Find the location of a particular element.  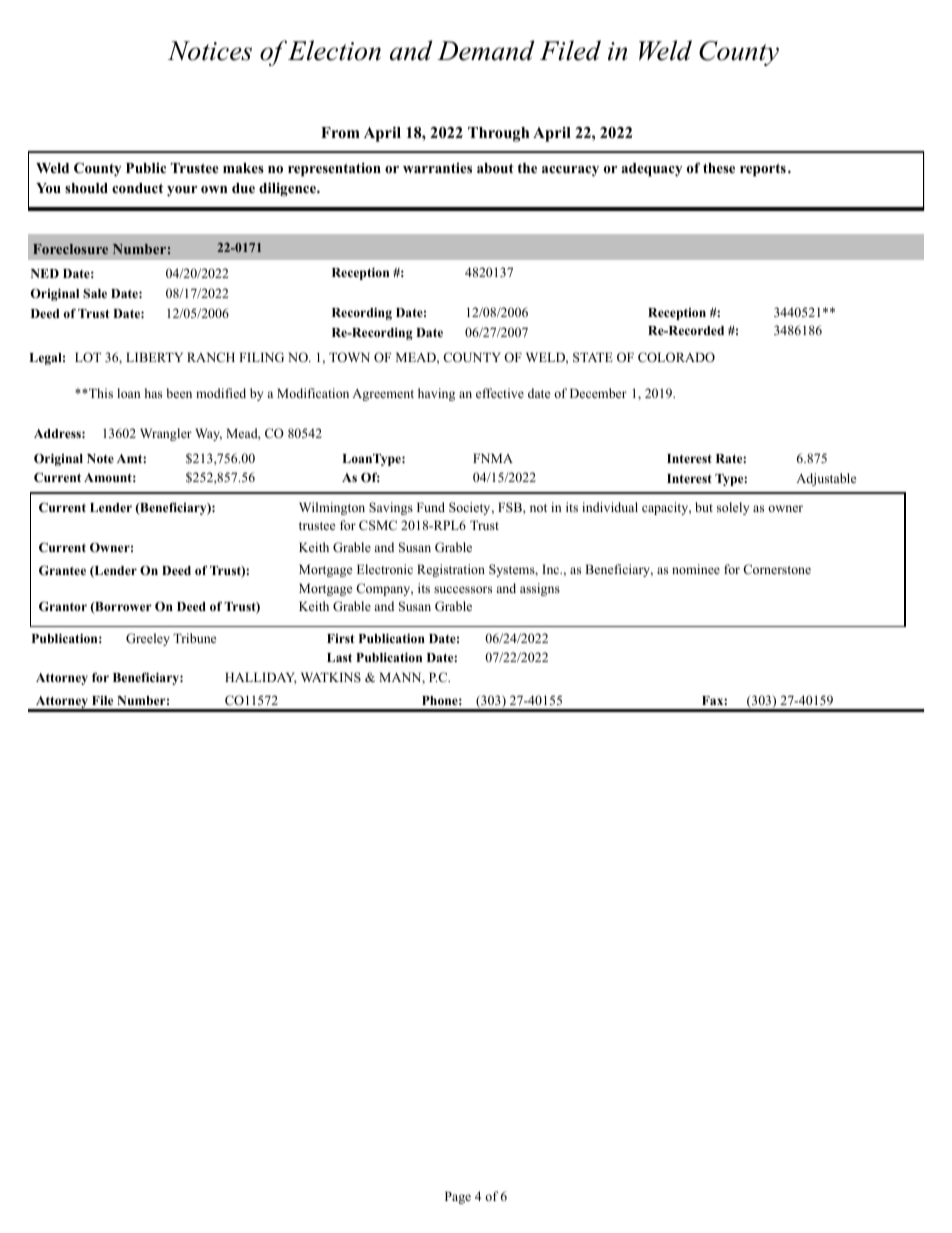

these is located at coordinates (719, 168).
